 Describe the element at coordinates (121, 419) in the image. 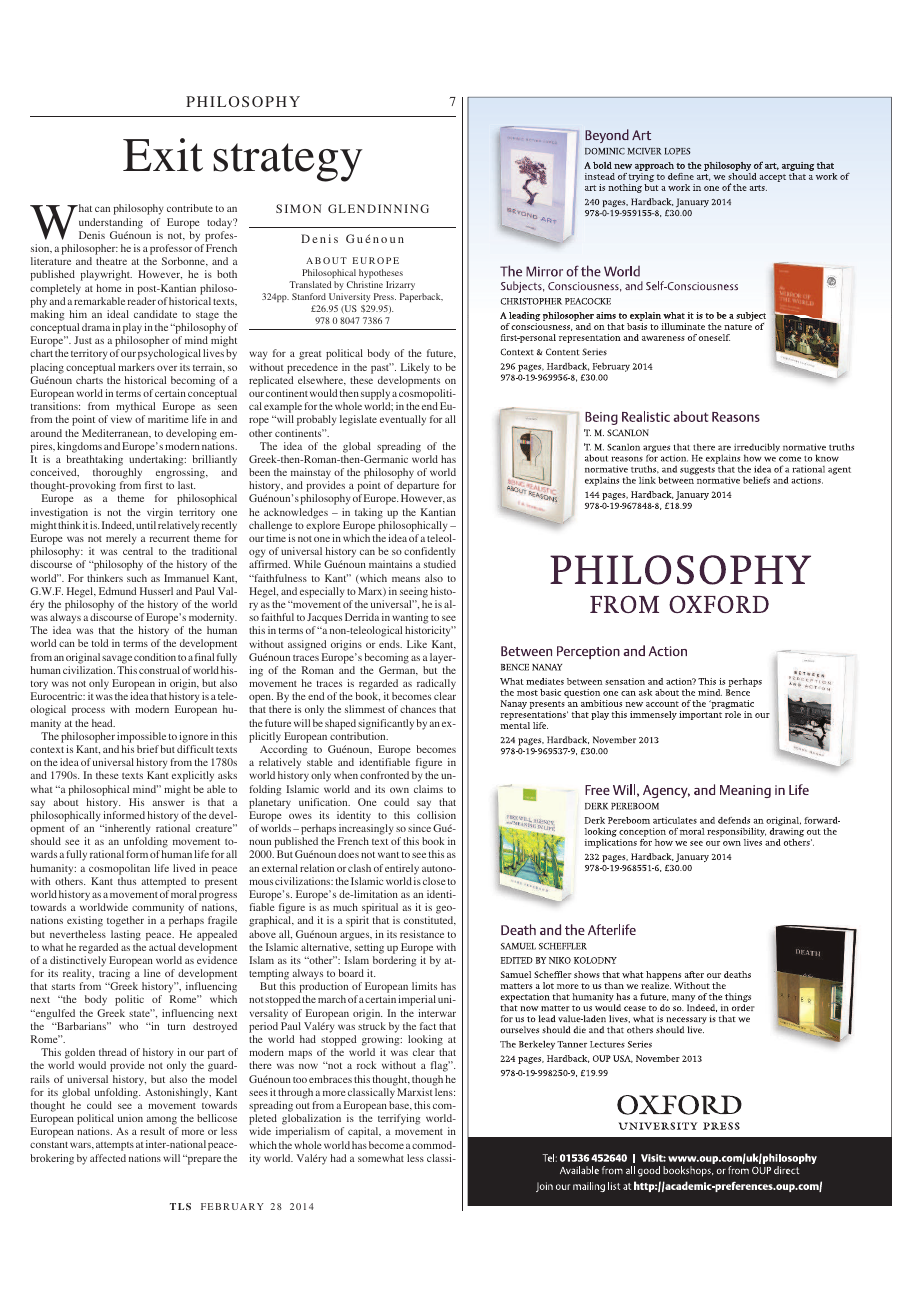

I see `view` at that location.
